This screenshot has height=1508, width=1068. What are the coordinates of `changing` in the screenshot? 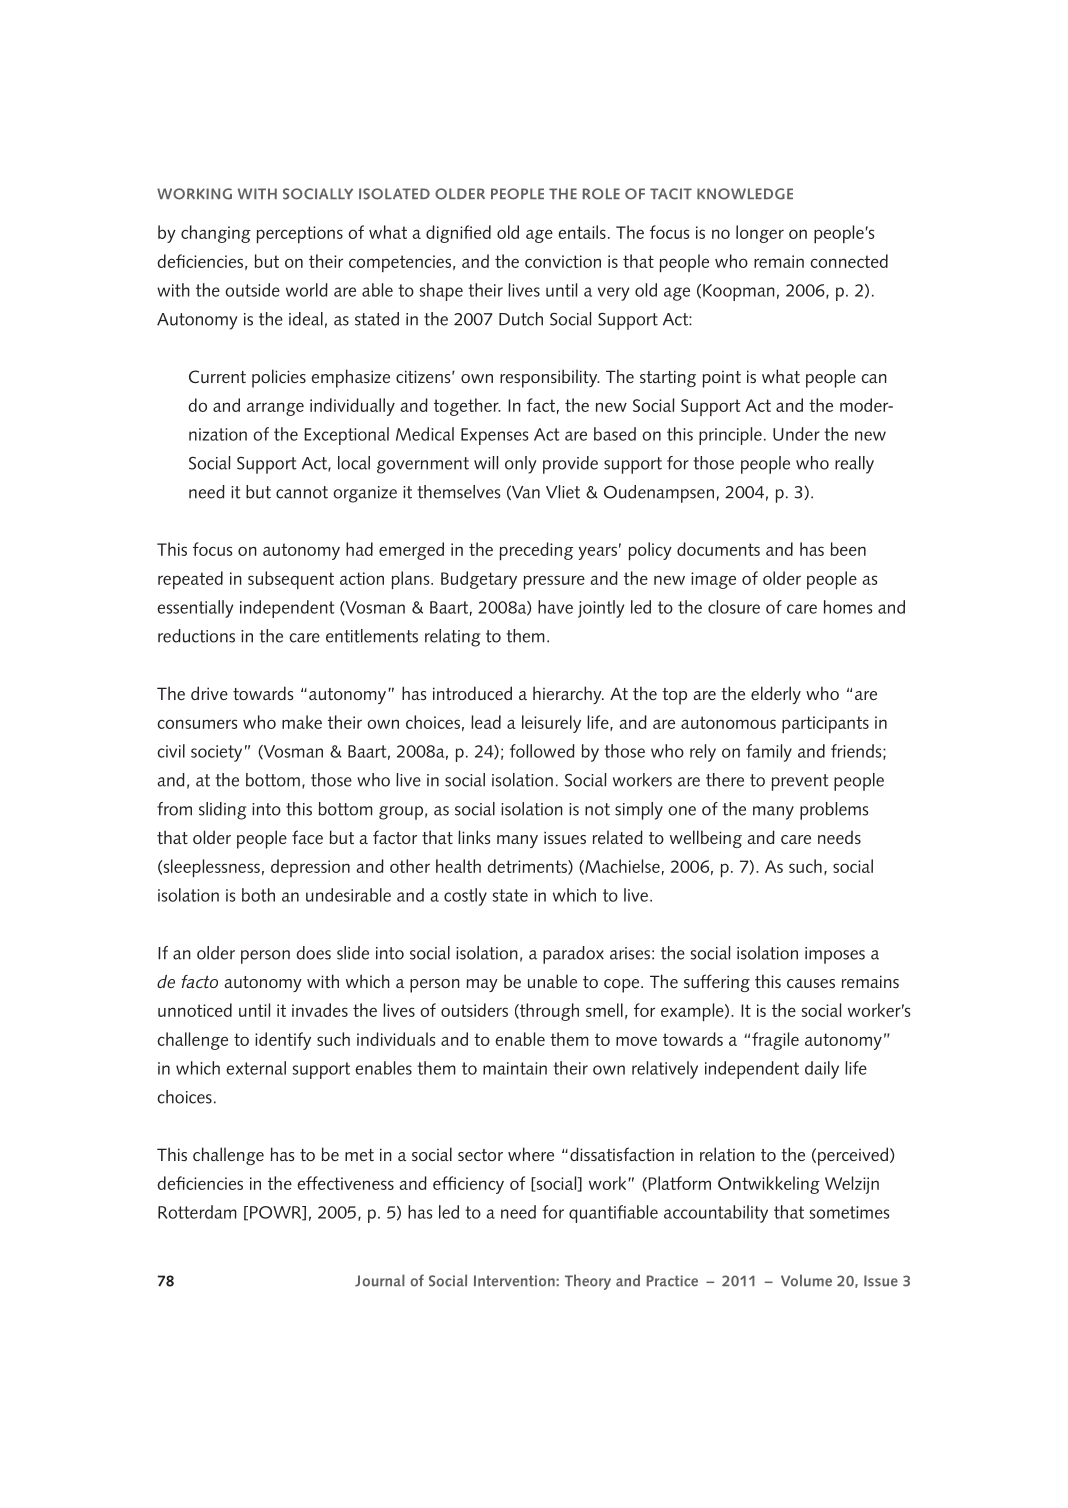 It's located at (216, 234).
